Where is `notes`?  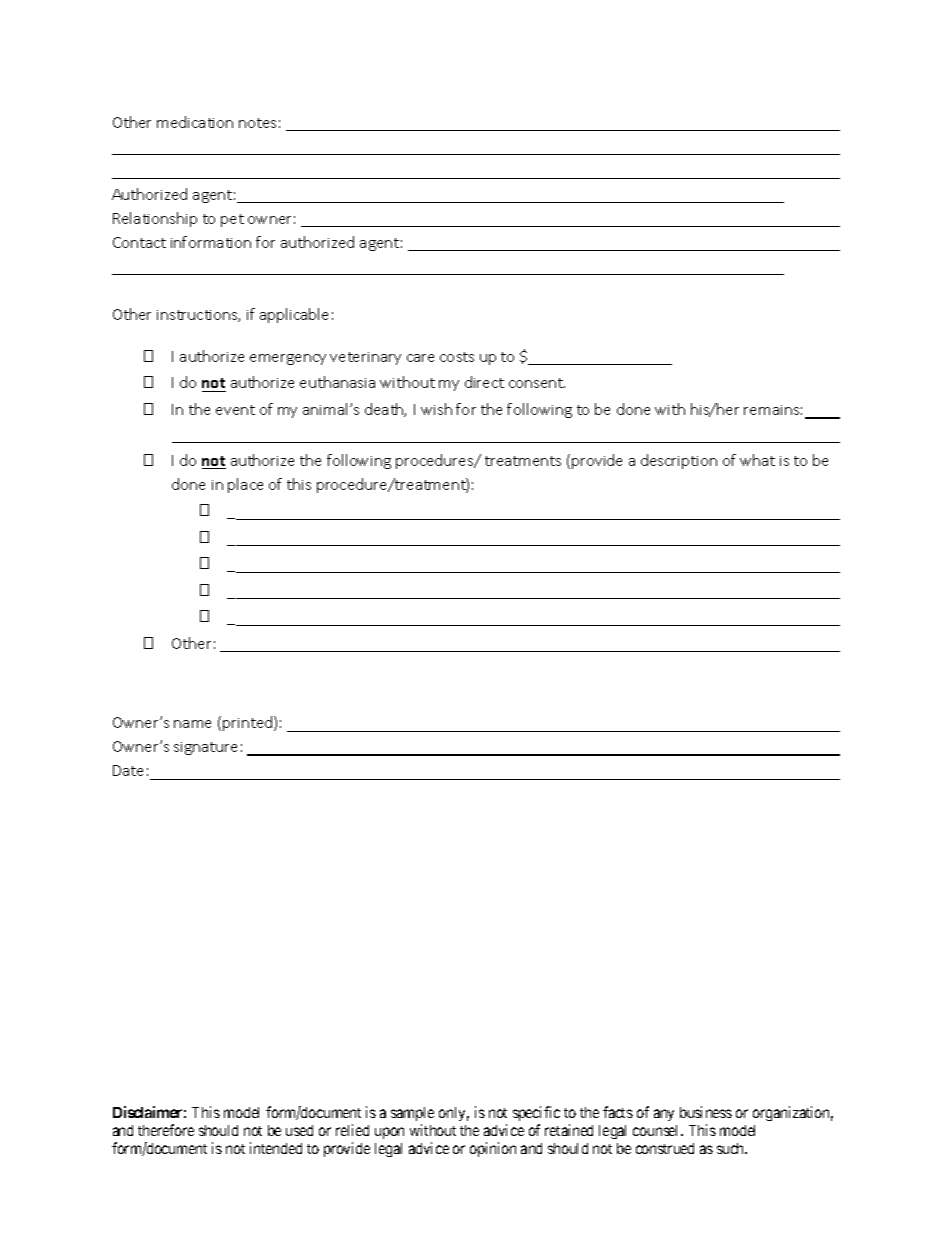
notes is located at coordinates (257, 123).
